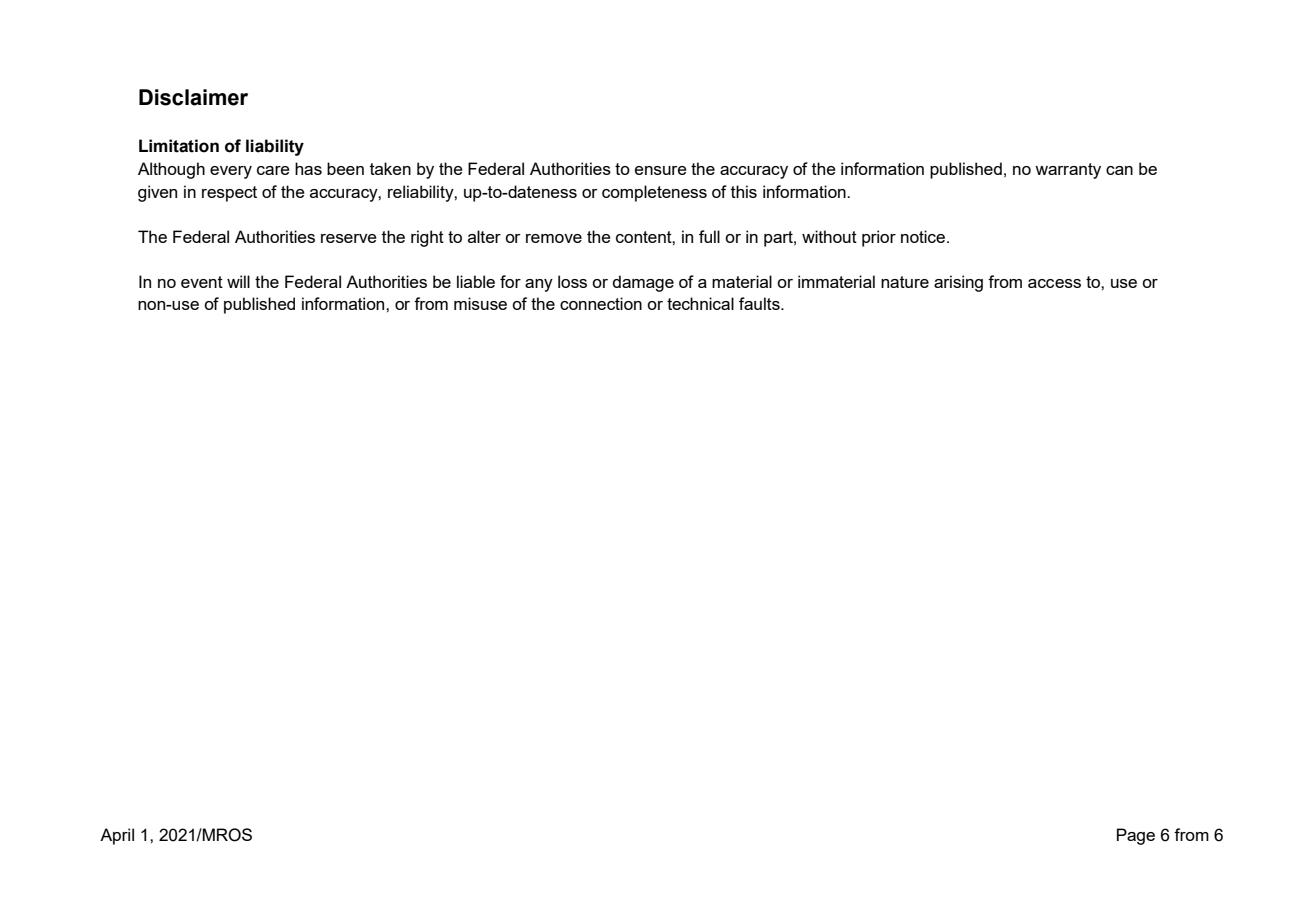  Describe the element at coordinates (958, 283) in the screenshot. I see `arising` at that location.
